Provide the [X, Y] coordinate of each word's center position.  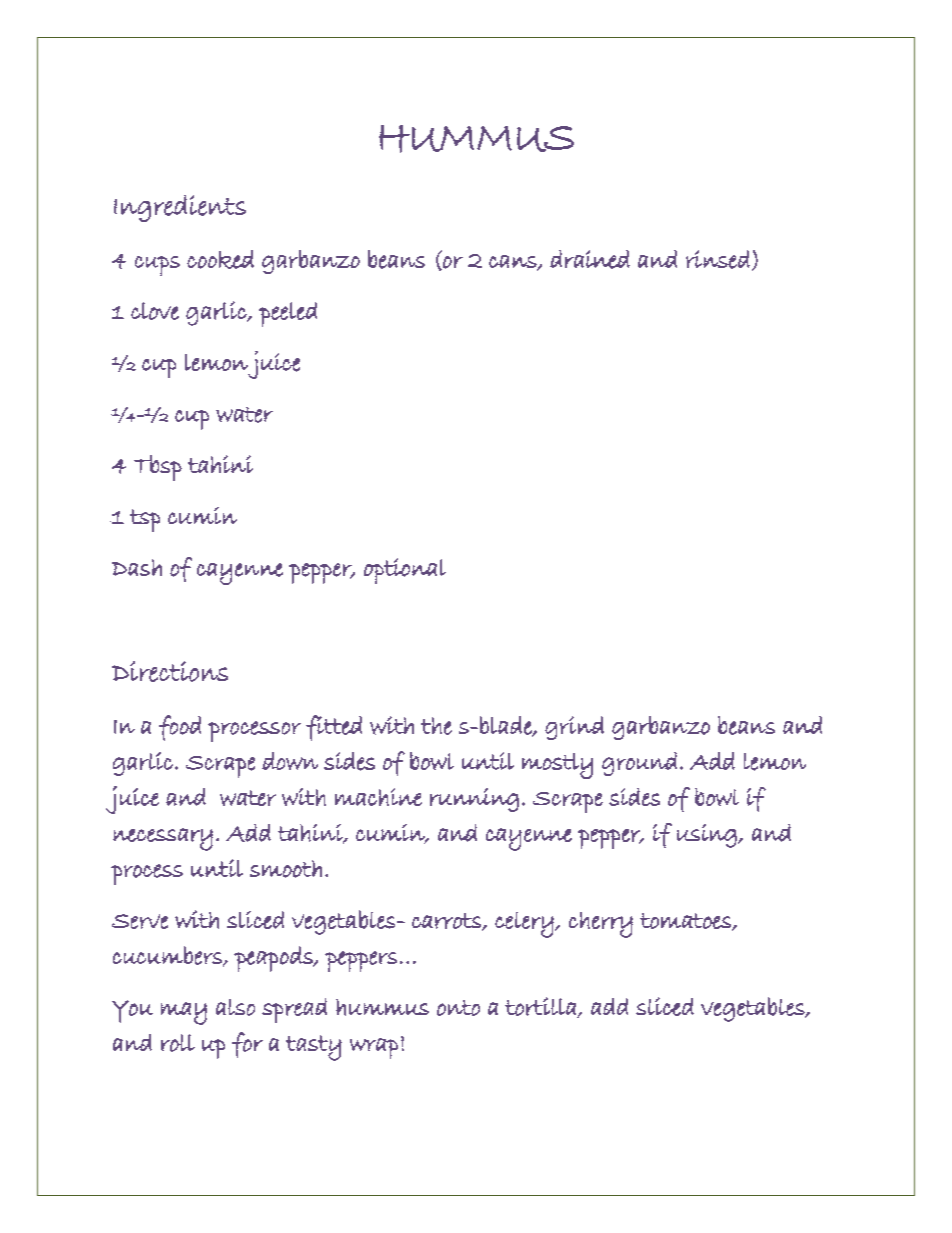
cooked [220, 259]
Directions [170, 671]
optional [405, 571]
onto [458, 1008]
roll [178, 1043]
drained [590, 259]
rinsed [718, 259]
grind [574, 728]
